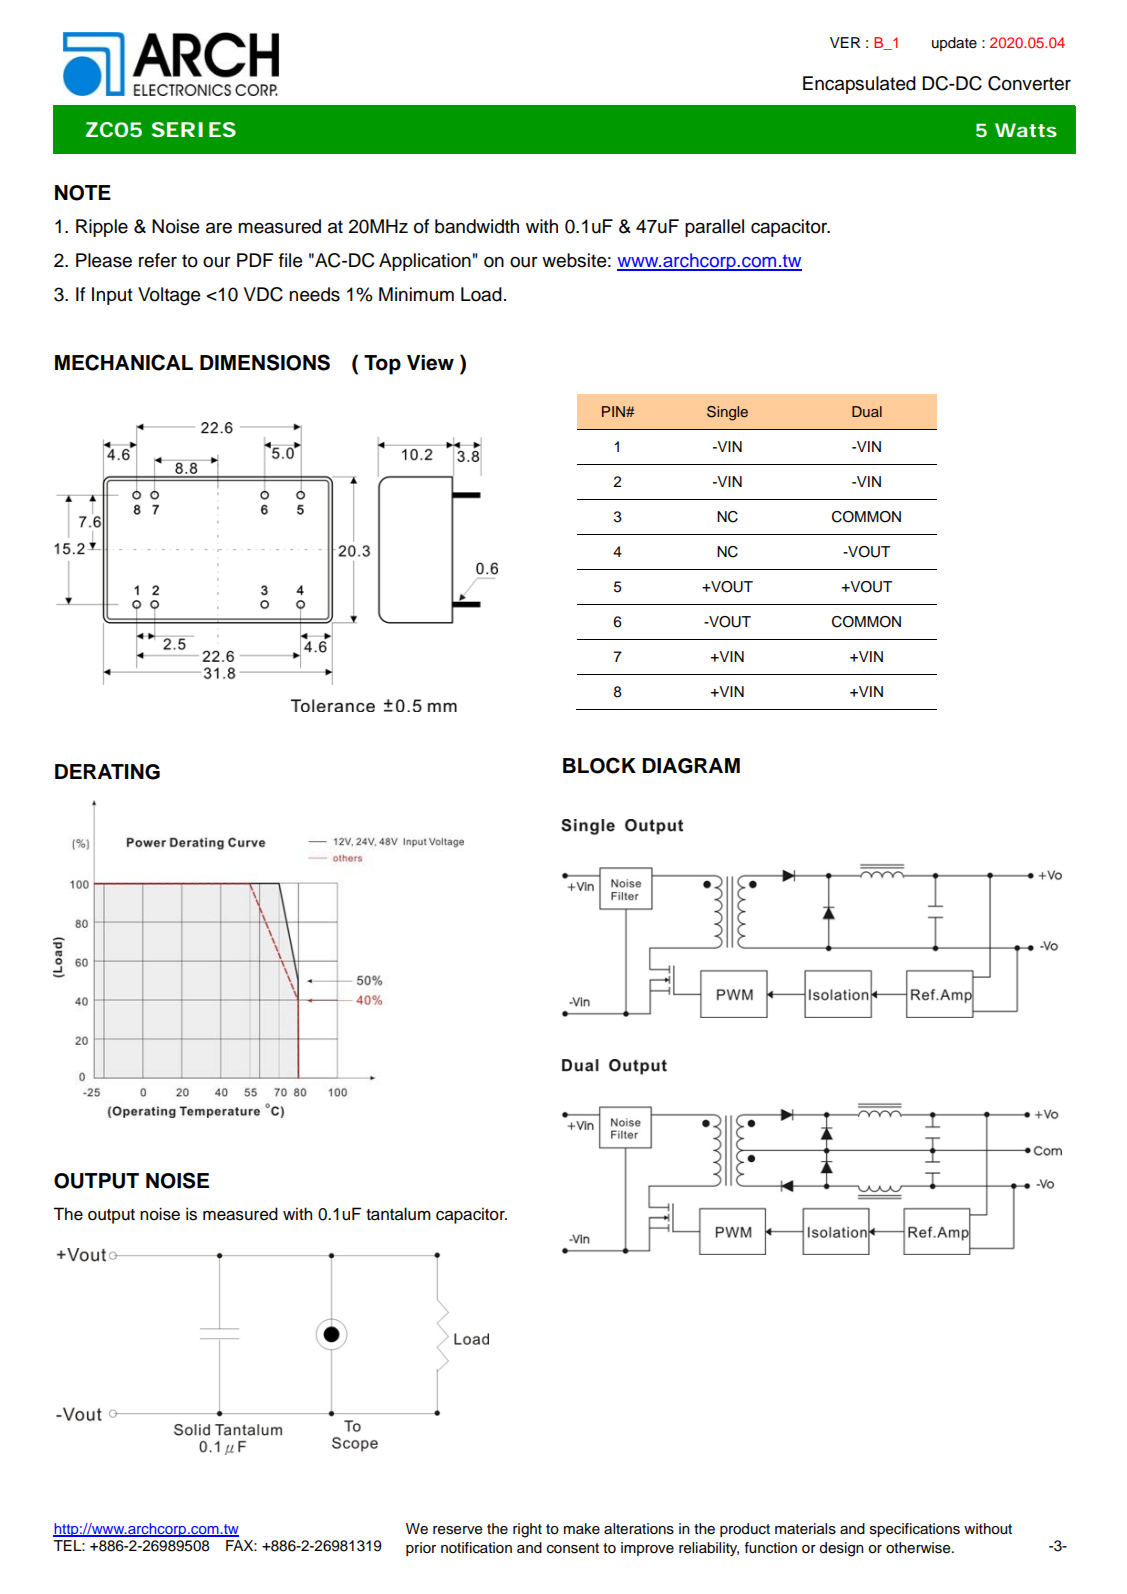  Describe the element at coordinates (477, 226) in the page. I see `bandwidth` at that location.
